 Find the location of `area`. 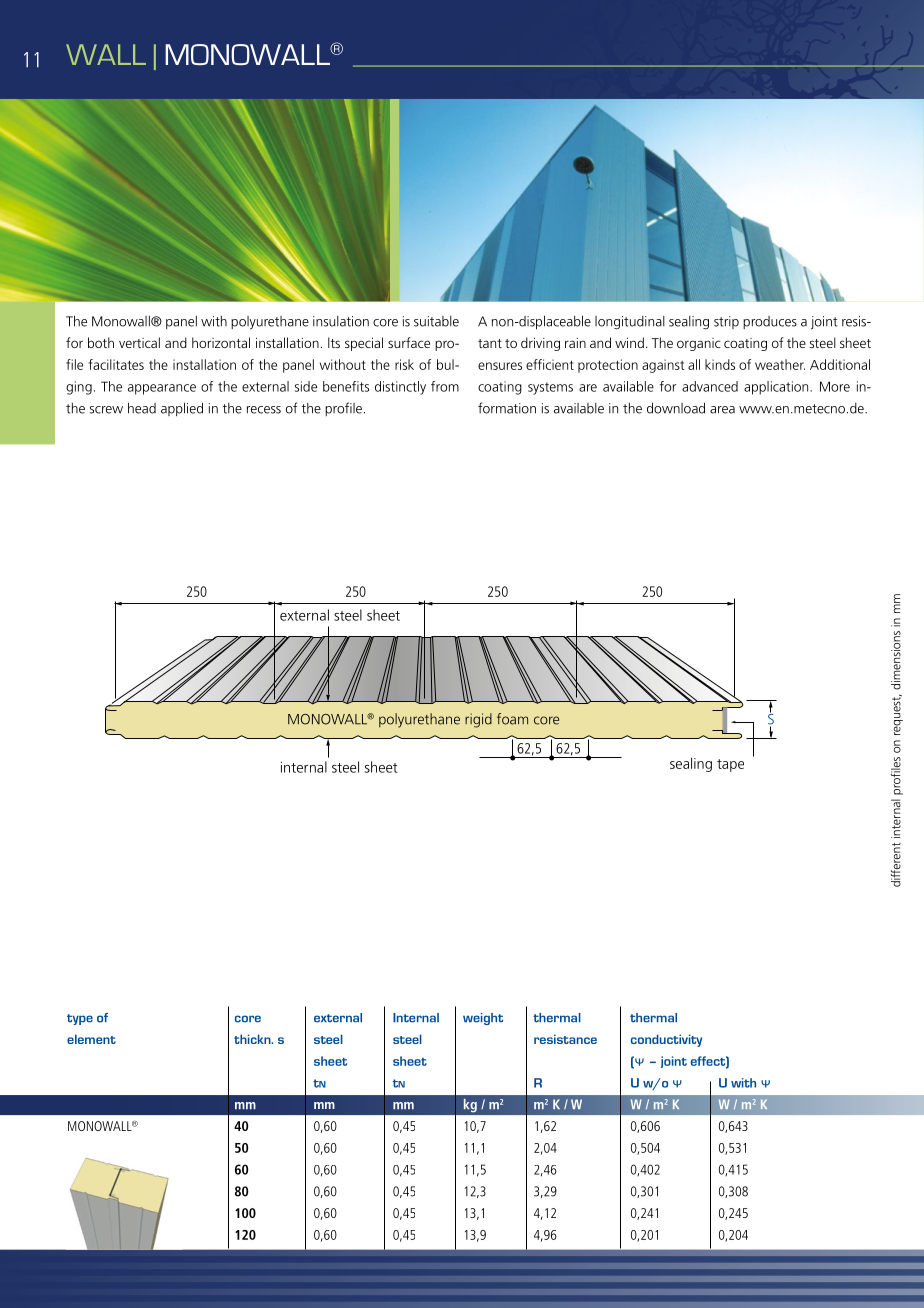

area is located at coordinates (722, 410).
